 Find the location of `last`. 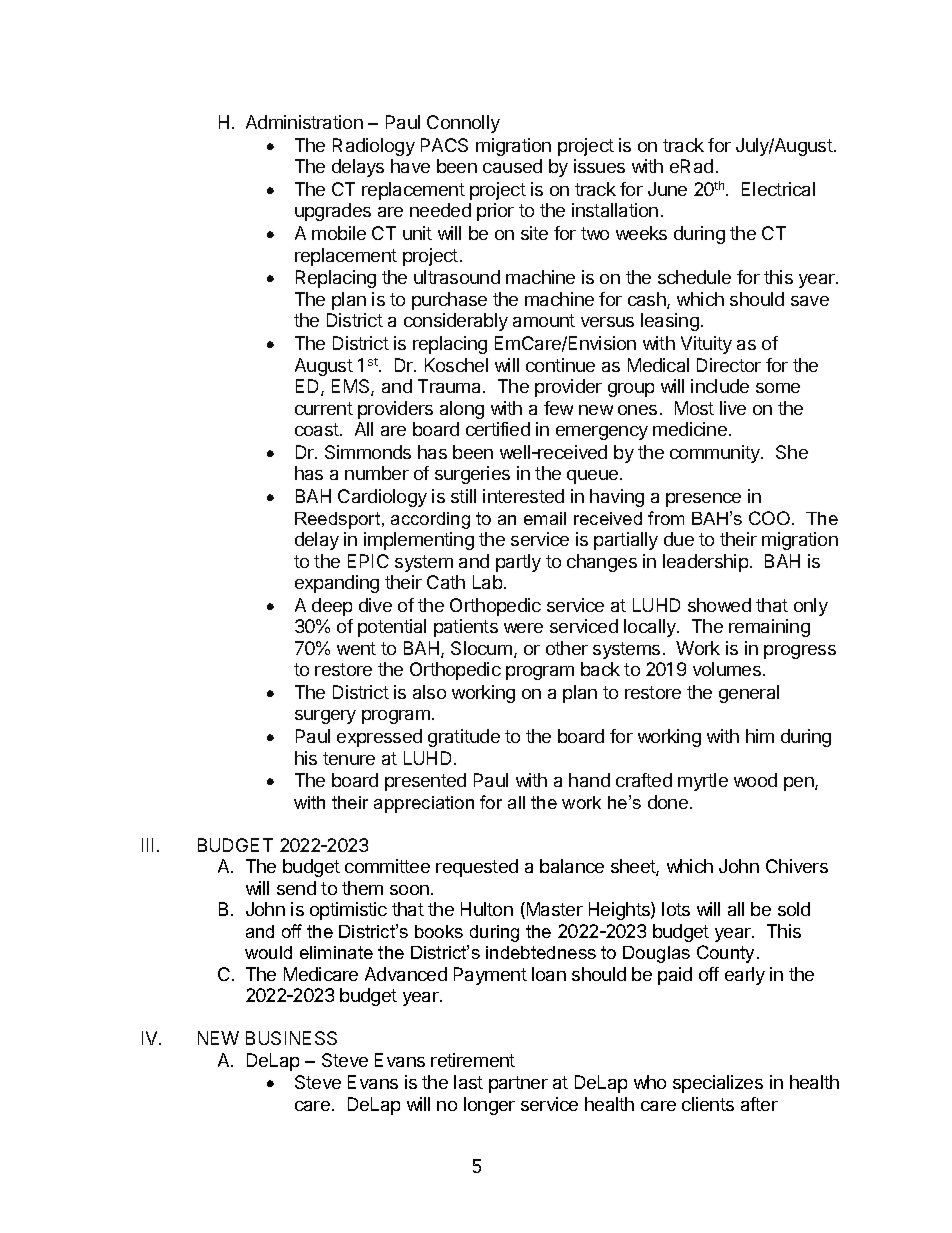

last is located at coordinates (468, 1082).
